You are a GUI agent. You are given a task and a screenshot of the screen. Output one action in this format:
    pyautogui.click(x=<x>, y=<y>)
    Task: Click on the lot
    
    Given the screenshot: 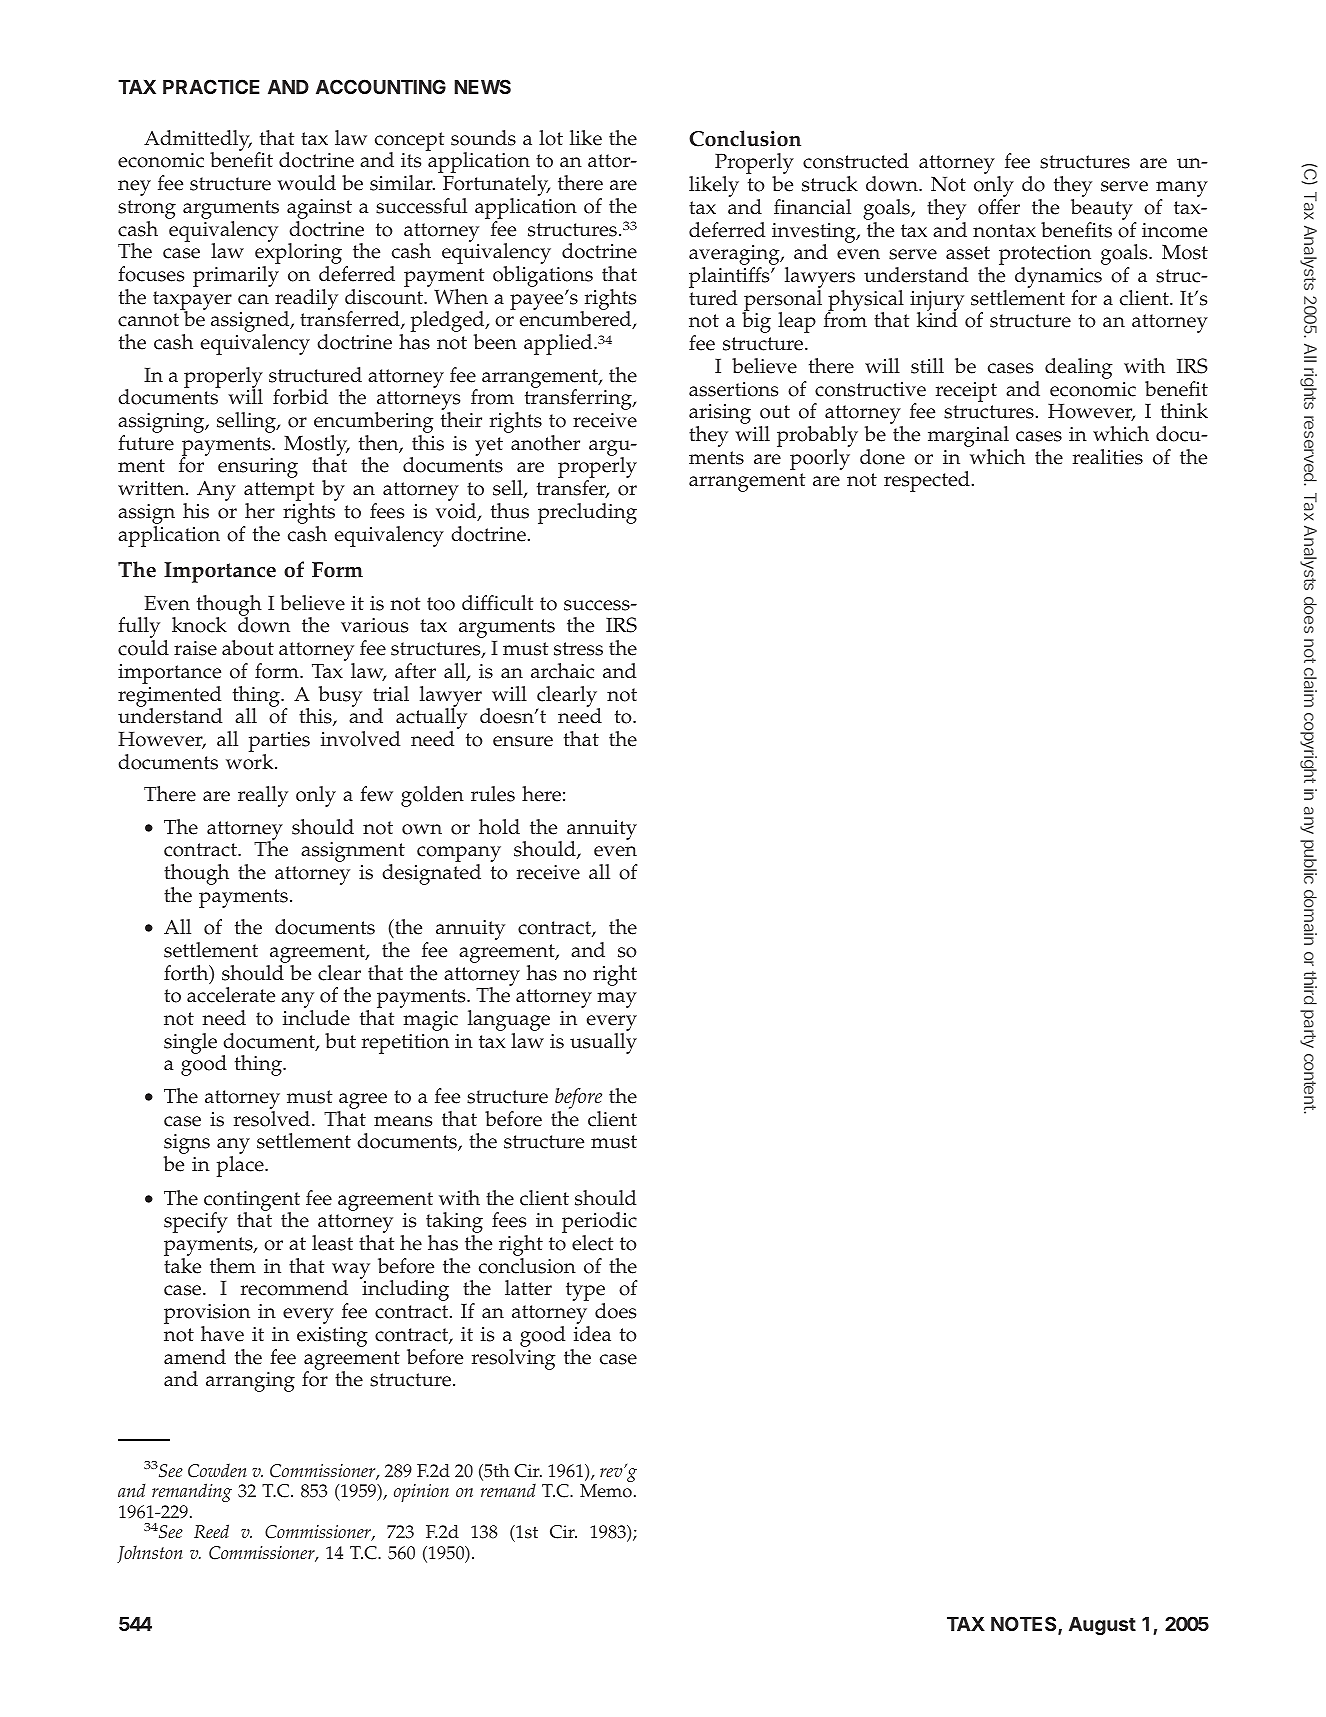 What is the action you would take?
    pyautogui.click(x=551, y=138)
